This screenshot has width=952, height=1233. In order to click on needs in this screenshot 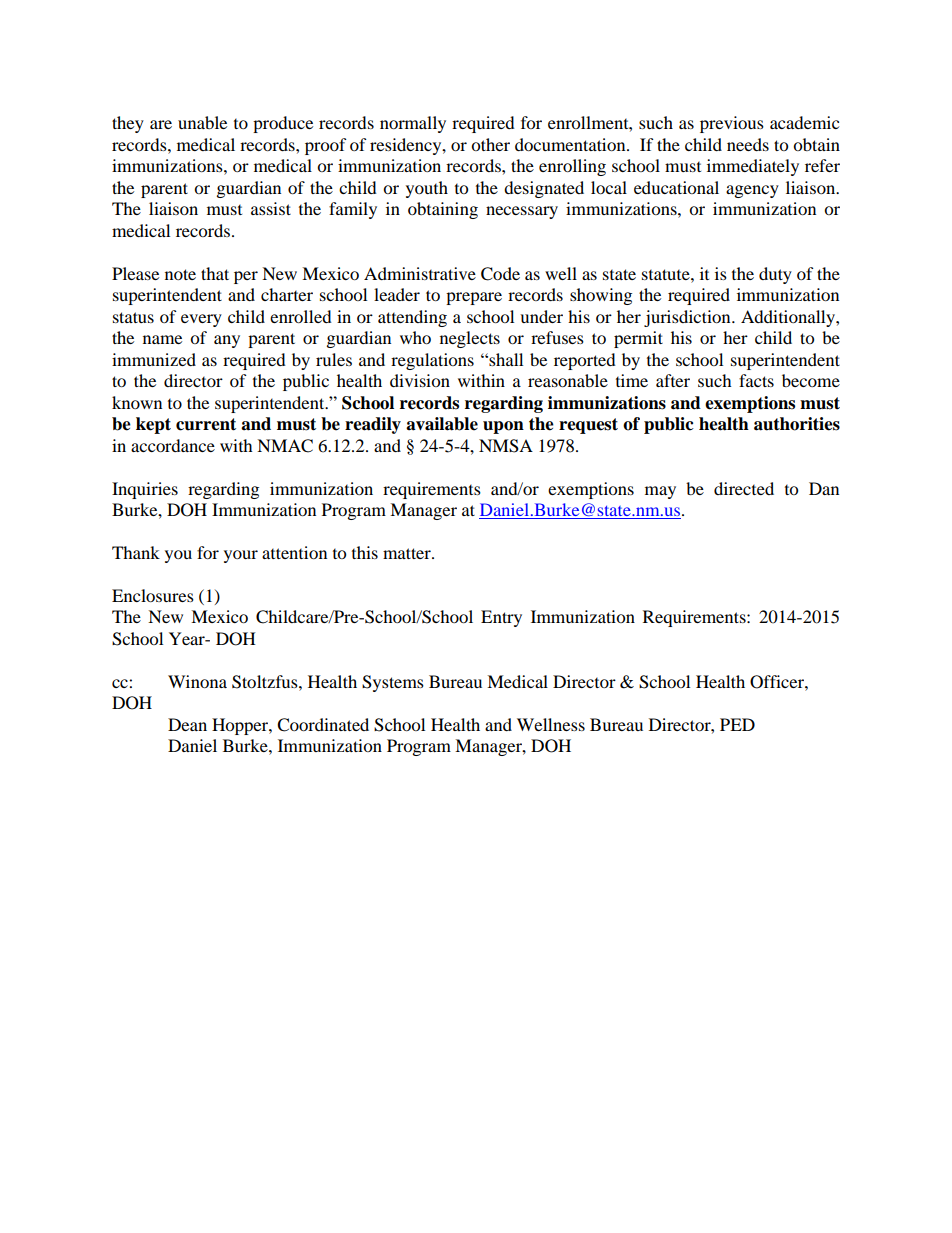, I will do `click(748, 144)`.
